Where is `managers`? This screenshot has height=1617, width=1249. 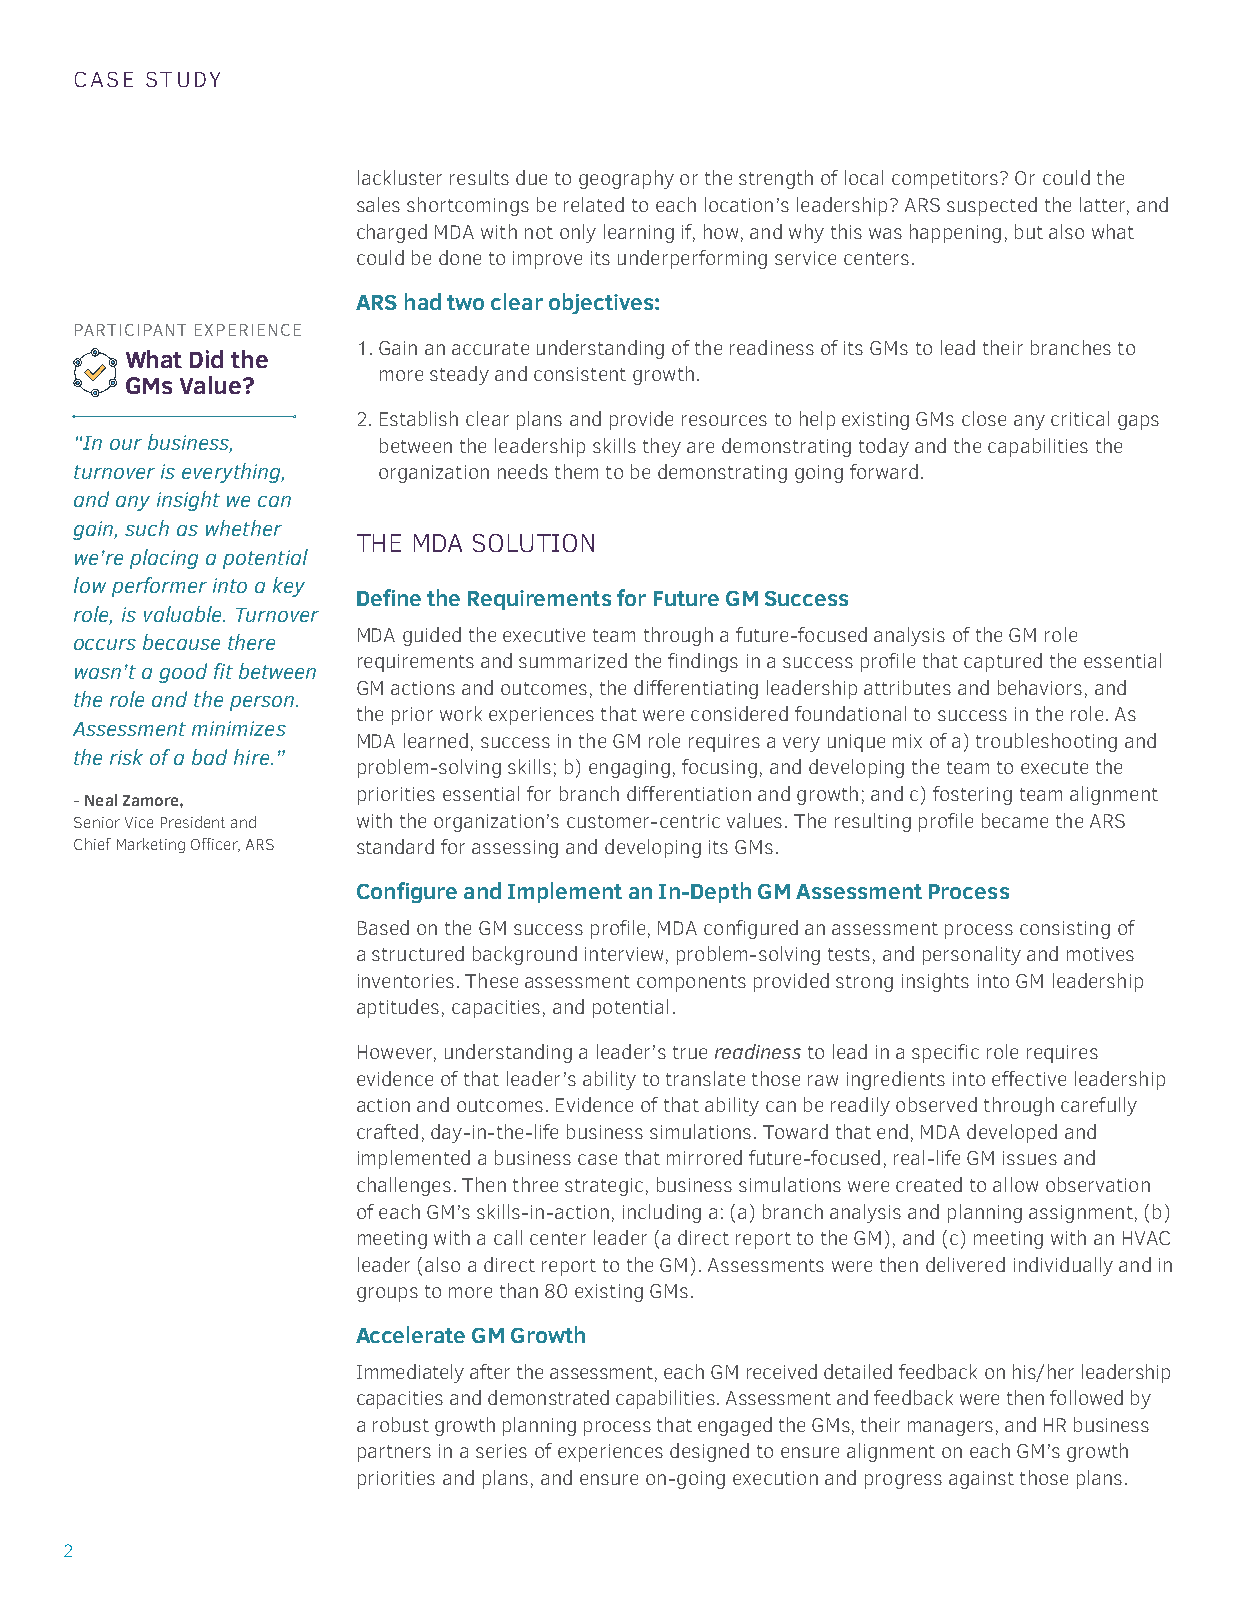
managers is located at coordinates (950, 1428).
